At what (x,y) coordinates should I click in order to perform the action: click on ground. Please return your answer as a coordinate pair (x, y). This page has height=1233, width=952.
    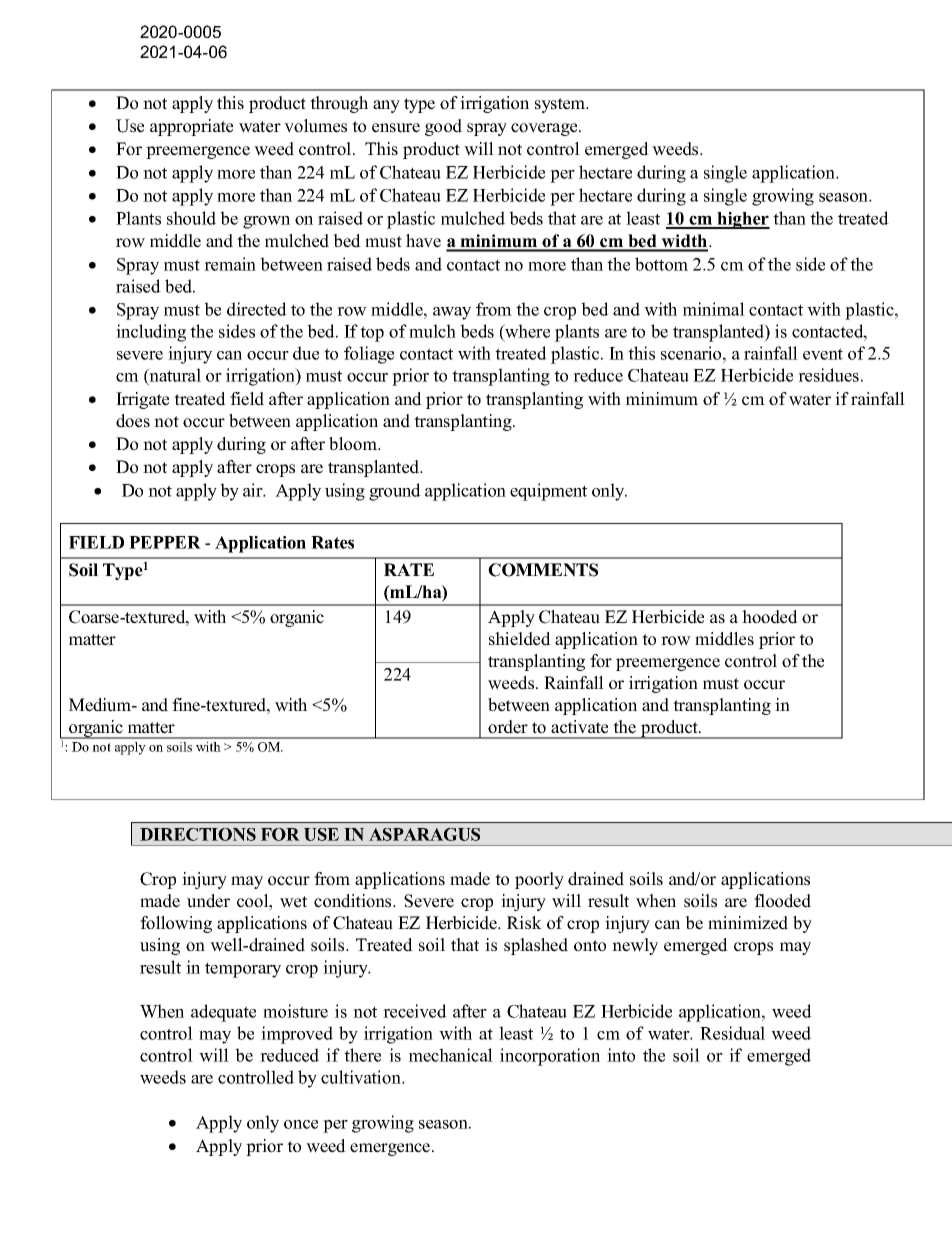
    Looking at the image, I should click on (395, 492).
